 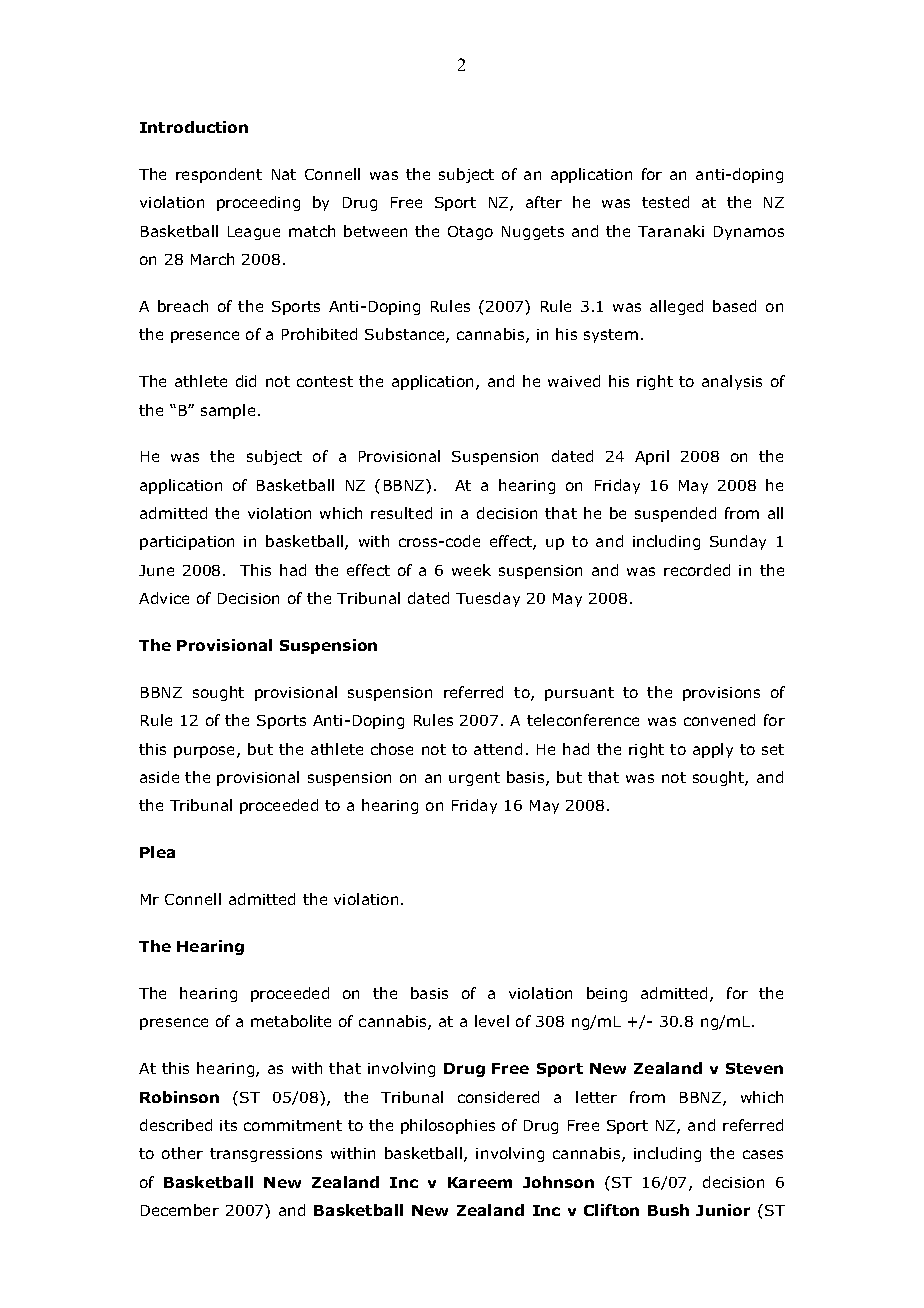 What do you see at coordinates (474, 779) in the screenshot?
I see `urgent` at bounding box center [474, 779].
